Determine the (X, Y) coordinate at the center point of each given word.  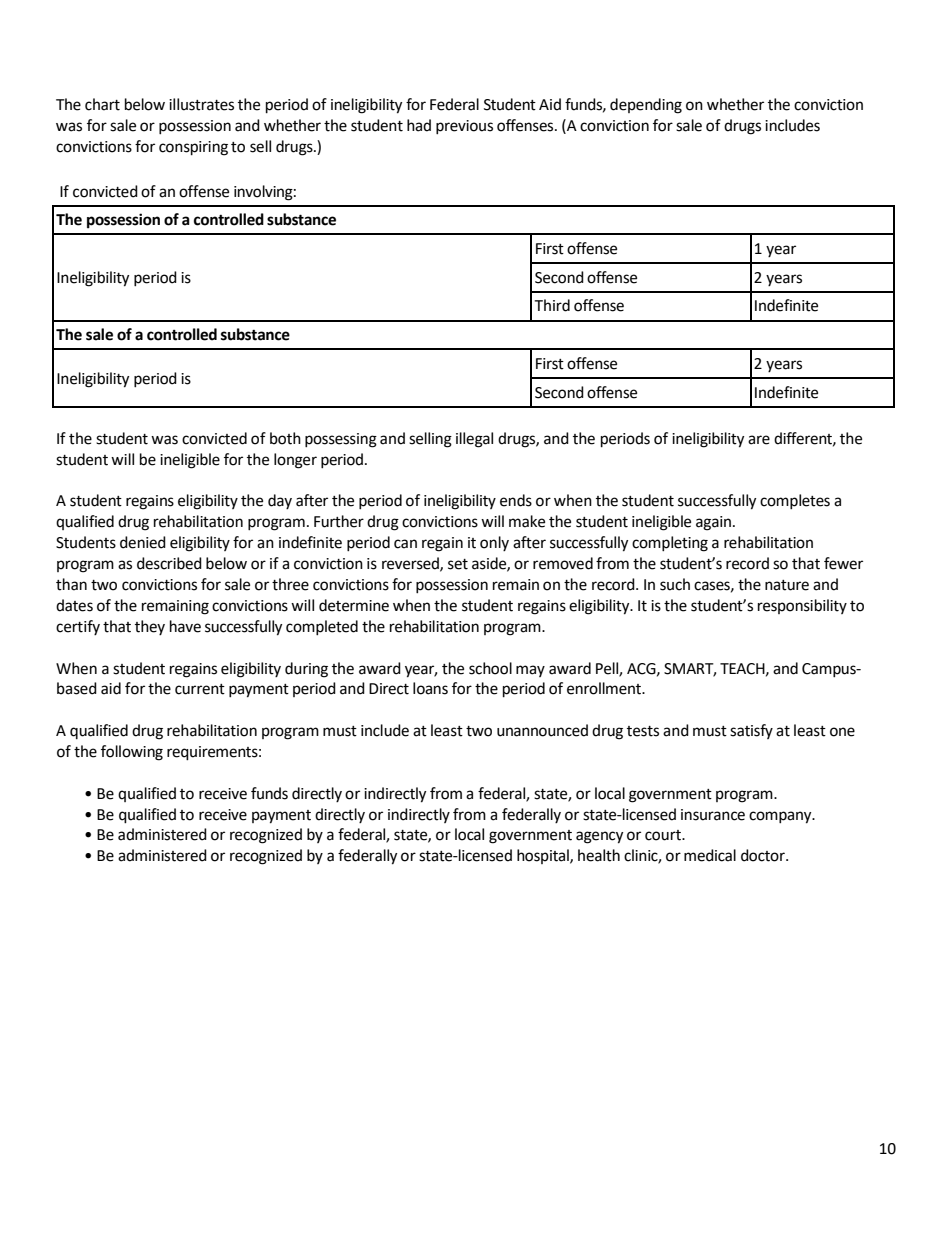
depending (646, 106)
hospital (544, 856)
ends (516, 500)
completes (795, 501)
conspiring (193, 148)
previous (464, 127)
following (132, 753)
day (280, 501)
